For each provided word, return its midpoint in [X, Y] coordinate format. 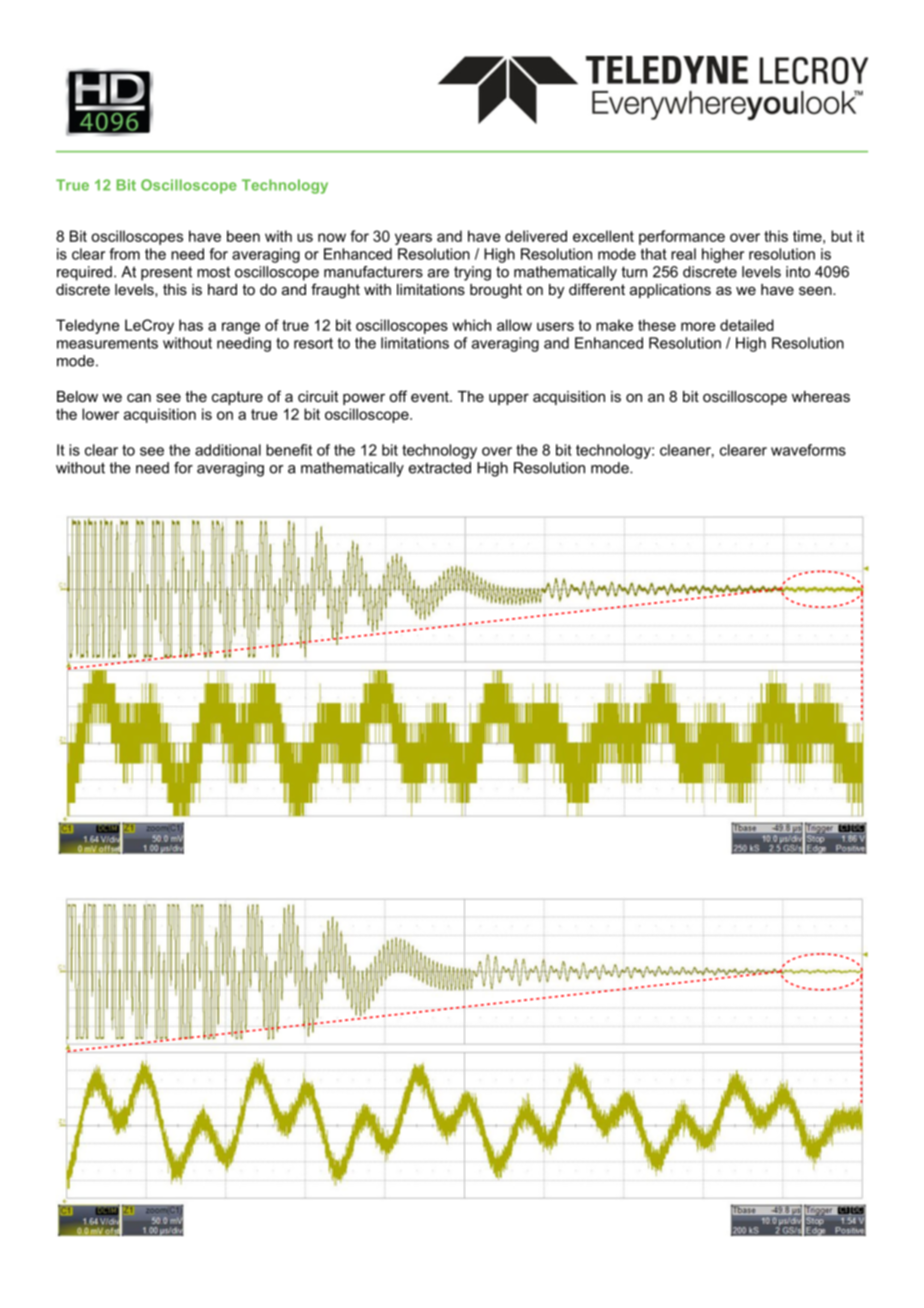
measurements [107, 343]
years [413, 239]
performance [682, 237]
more [698, 326]
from [124, 254]
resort [313, 343]
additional [228, 450]
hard [222, 289]
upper [509, 399]
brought [496, 291]
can [139, 397]
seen [816, 290]
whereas [821, 396]
